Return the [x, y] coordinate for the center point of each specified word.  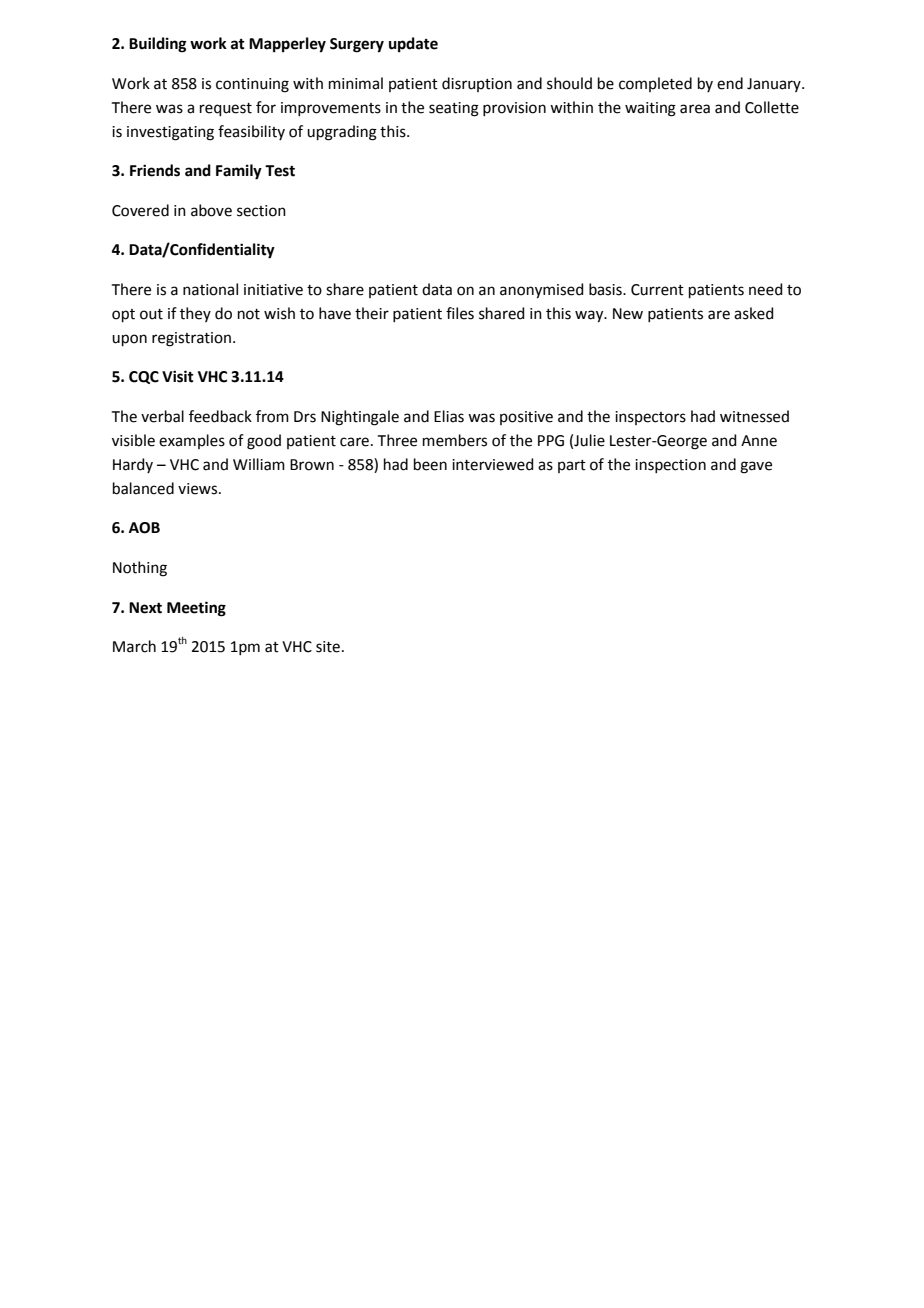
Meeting [196, 609]
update [413, 45]
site [328, 647]
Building [158, 45]
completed [655, 84]
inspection [670, 466]
